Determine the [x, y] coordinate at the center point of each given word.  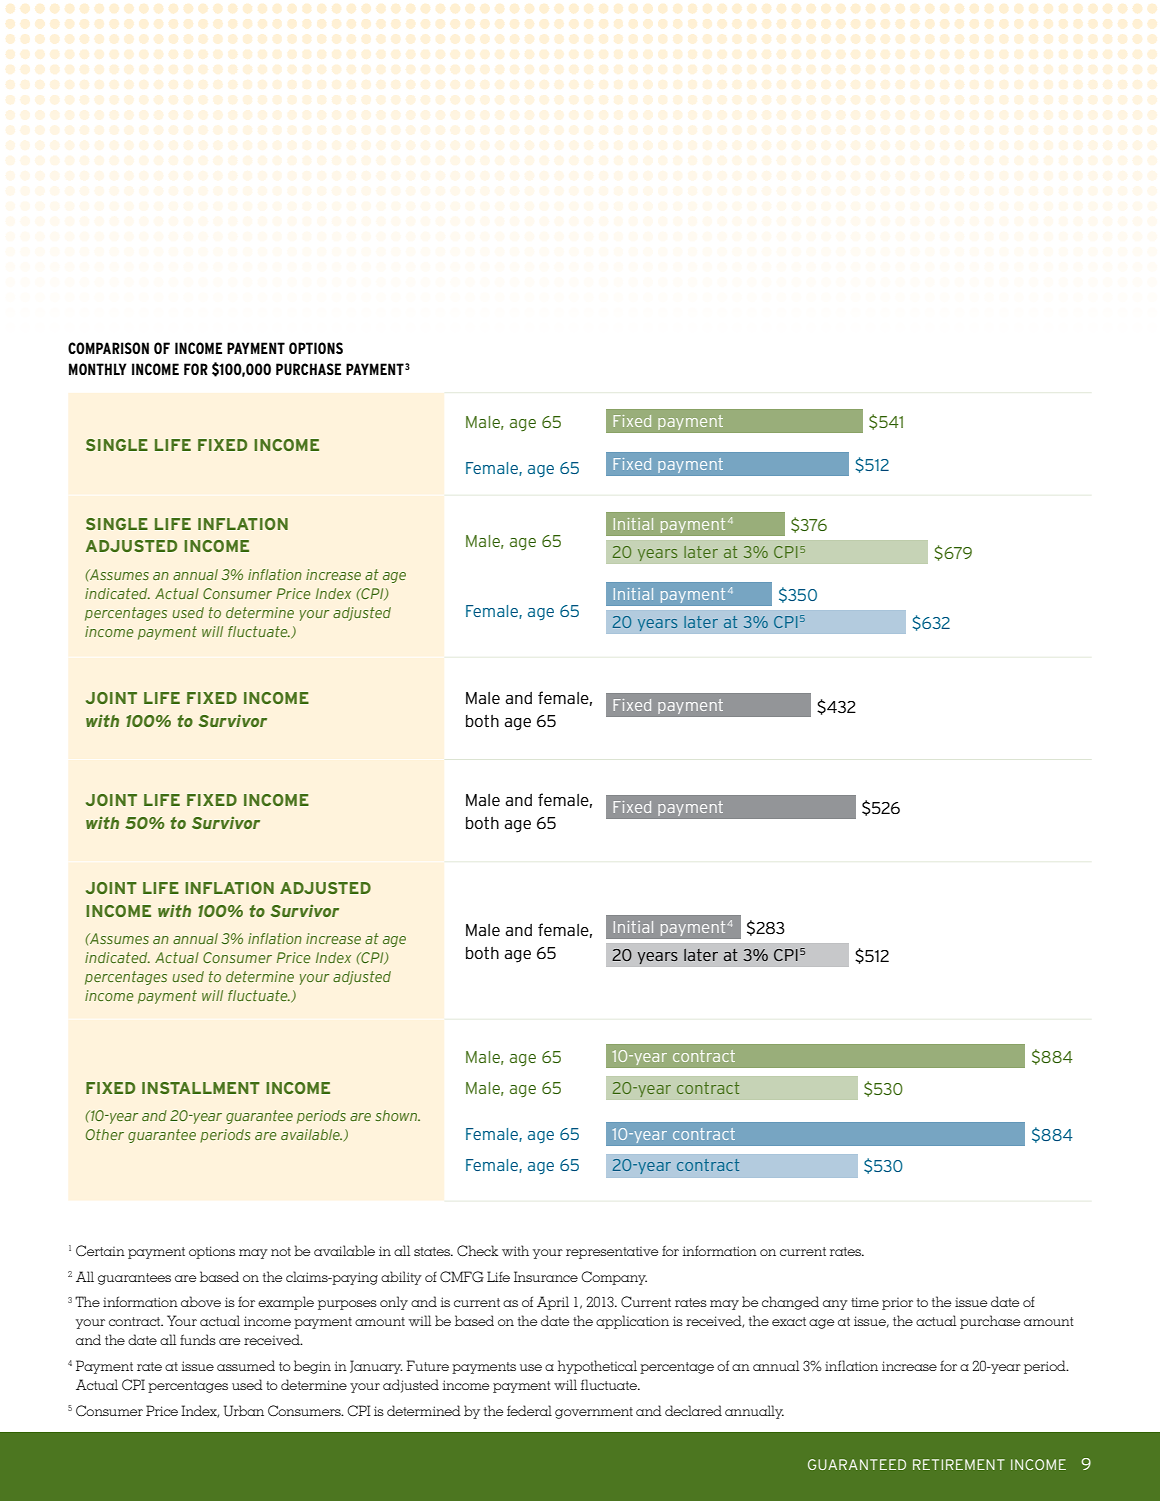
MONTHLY [98, 369]
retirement [959, 1464]
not [281, 1251]
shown [397, 1115]
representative [612, 1253]
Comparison [108, 348]
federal [529, 1410]
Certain [100, 1251]
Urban [244, 1411]
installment [201, 1088]
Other [105, 1134]
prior [897, 1304]
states [433, 1251]
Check [477, 1251]
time [865, 1302]
